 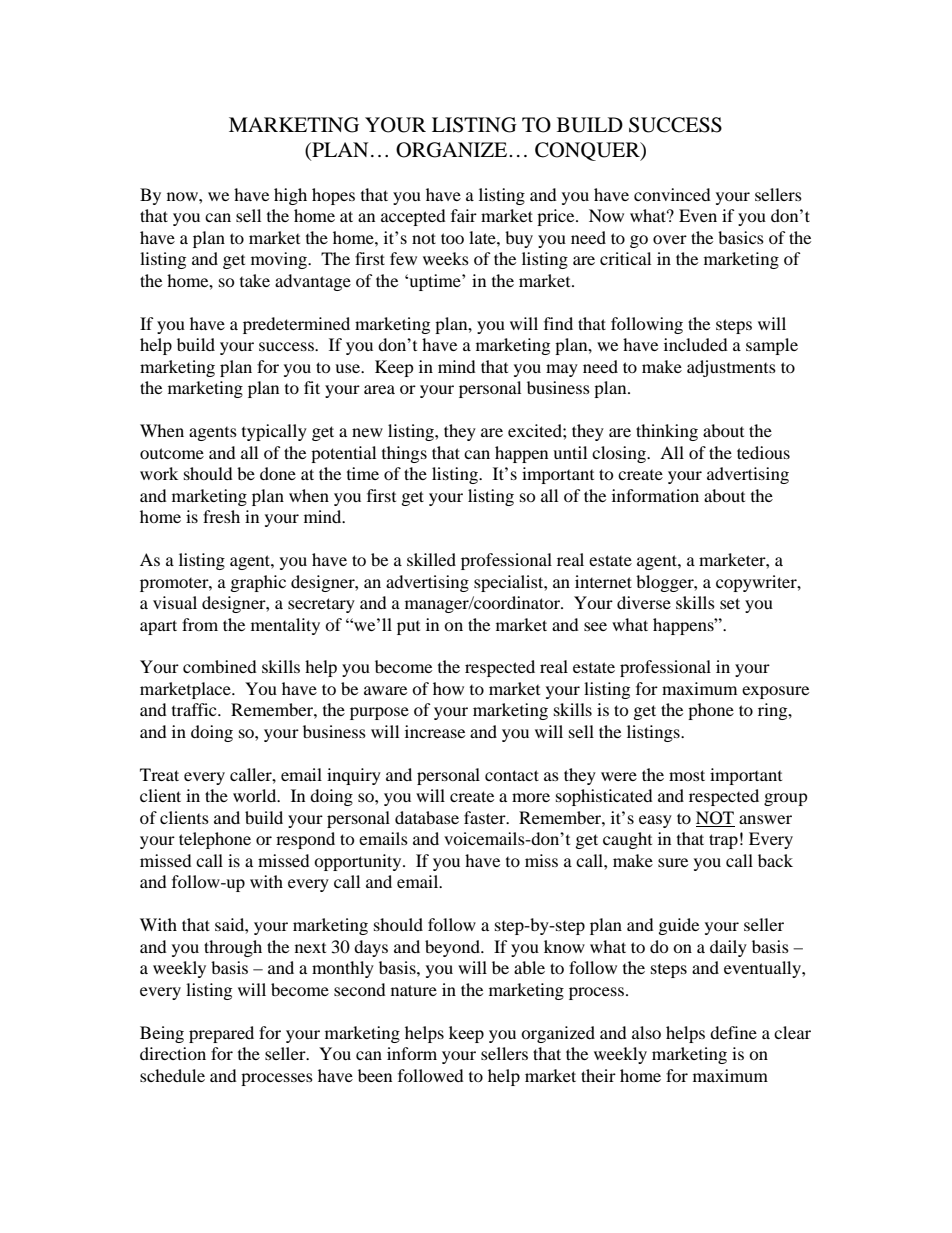 I want to click on prepared, so click(x=221, y=1034).
